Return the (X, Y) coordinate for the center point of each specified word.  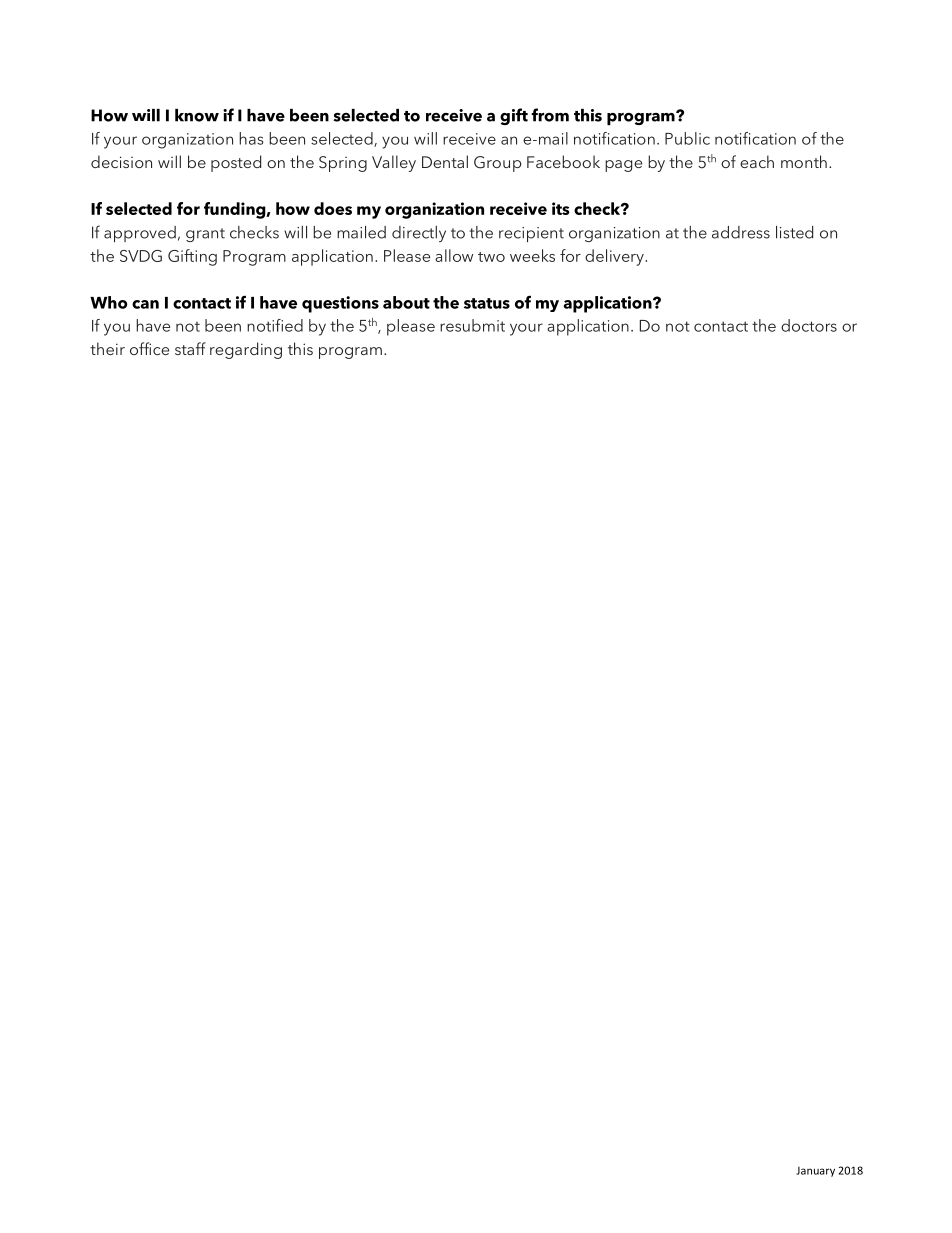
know (197, 115)
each (757, 161)
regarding (246, 350)
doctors (809, 325)
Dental (445, 161)
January (815, 1172)
